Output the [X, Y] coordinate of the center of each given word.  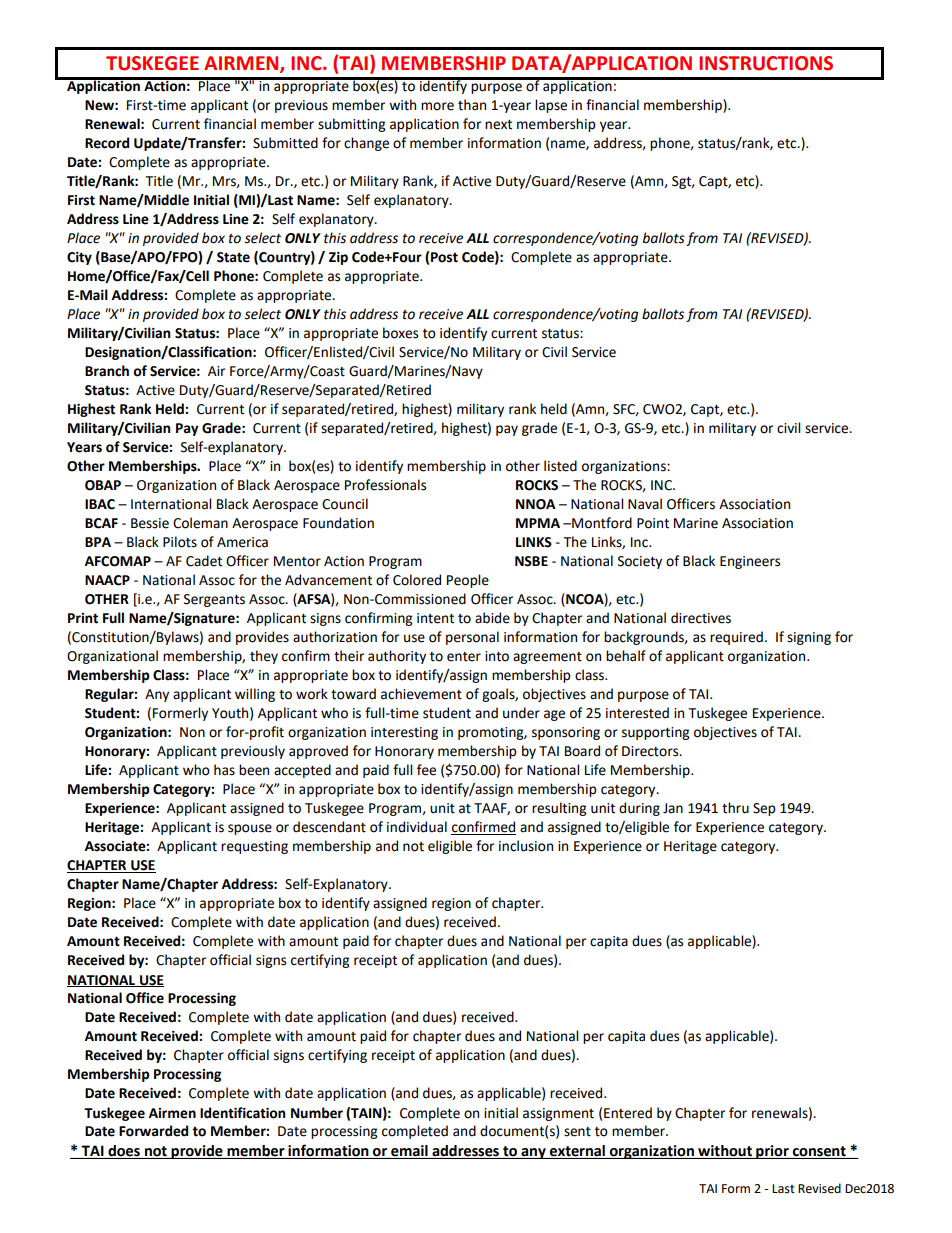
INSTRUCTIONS [766, 63]
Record [107, 143]
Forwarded [153, 1131]
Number [317, 1113]
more [437, 106]
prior [772, 1152]
